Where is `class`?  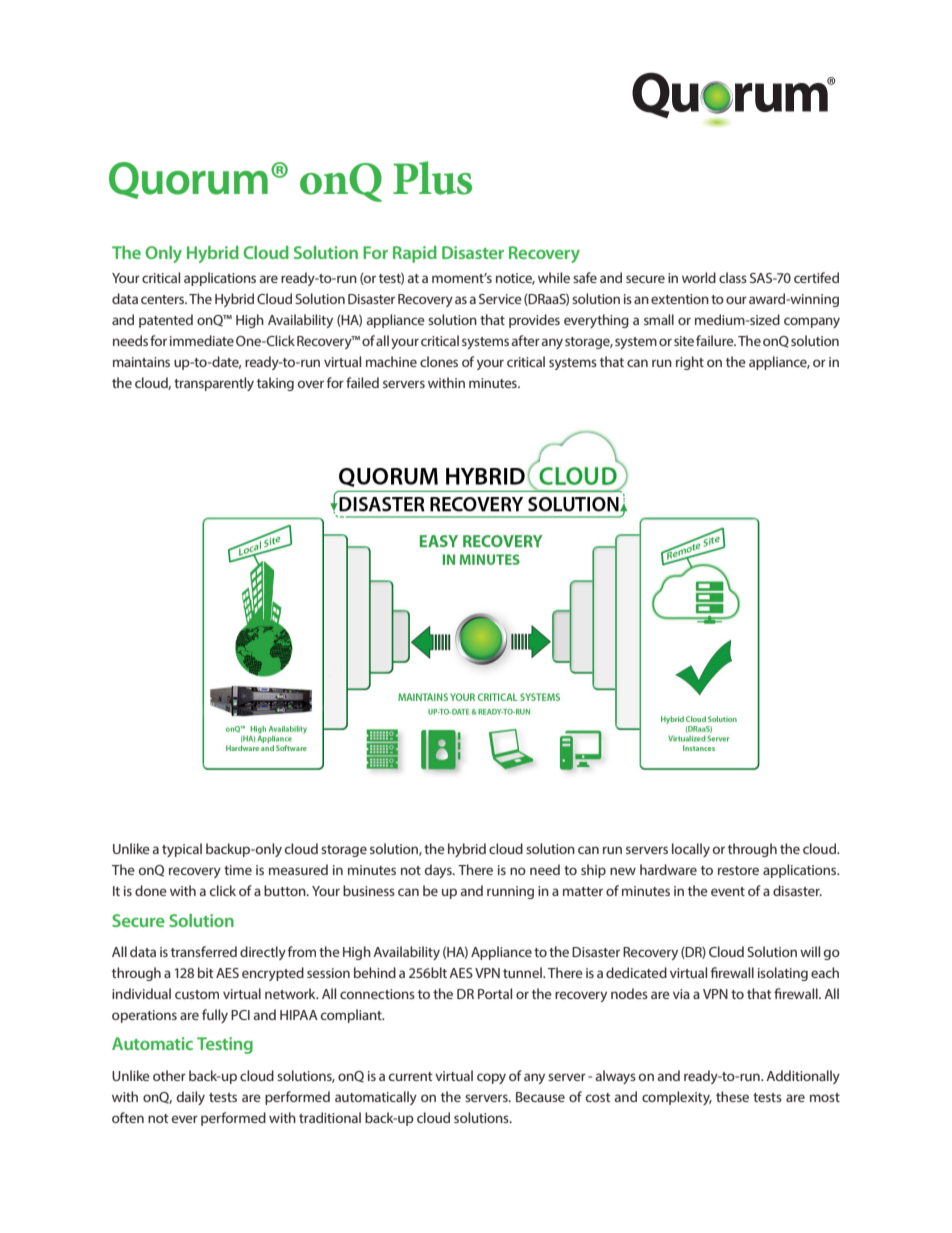
class is located at coordinates (733, 277).
